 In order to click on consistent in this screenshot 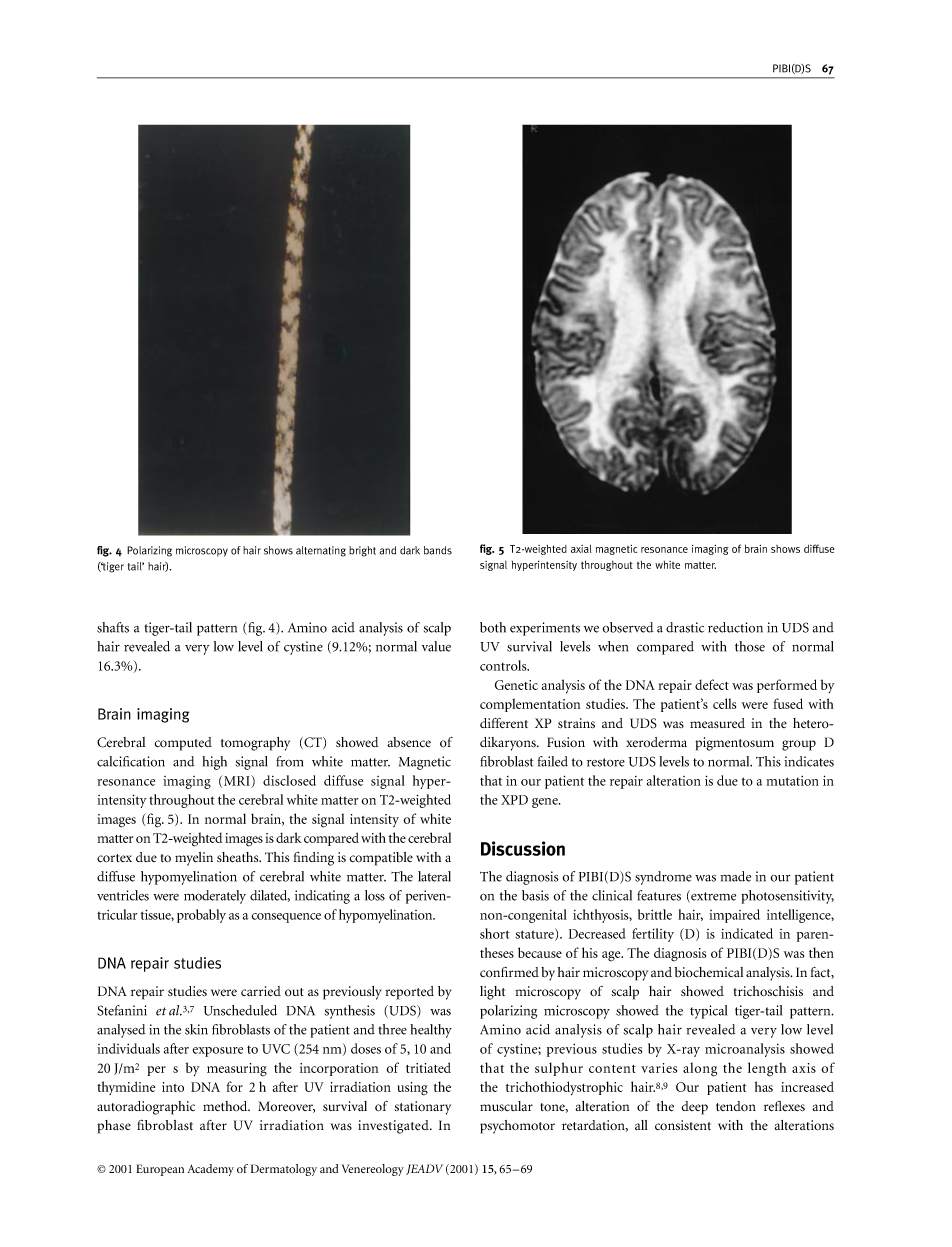, I will do `click(683, 1125)`.
